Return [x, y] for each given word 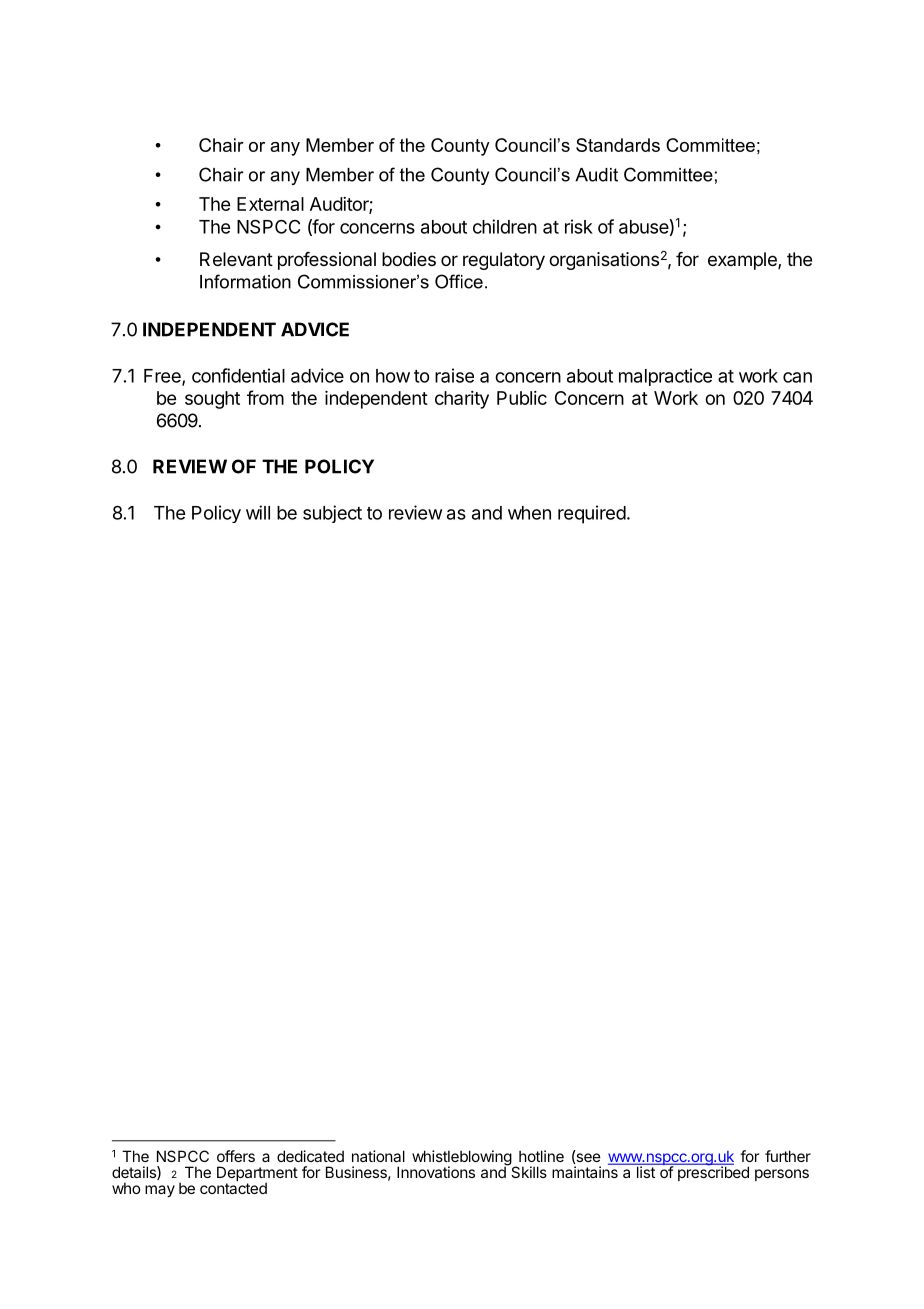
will [258, 512]
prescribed [712, 1172]
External [270, 204]
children [505, 226]
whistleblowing [462, 1159]
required [592, 514]
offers [236, 1156]
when [529, 513]
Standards [618, 145]
